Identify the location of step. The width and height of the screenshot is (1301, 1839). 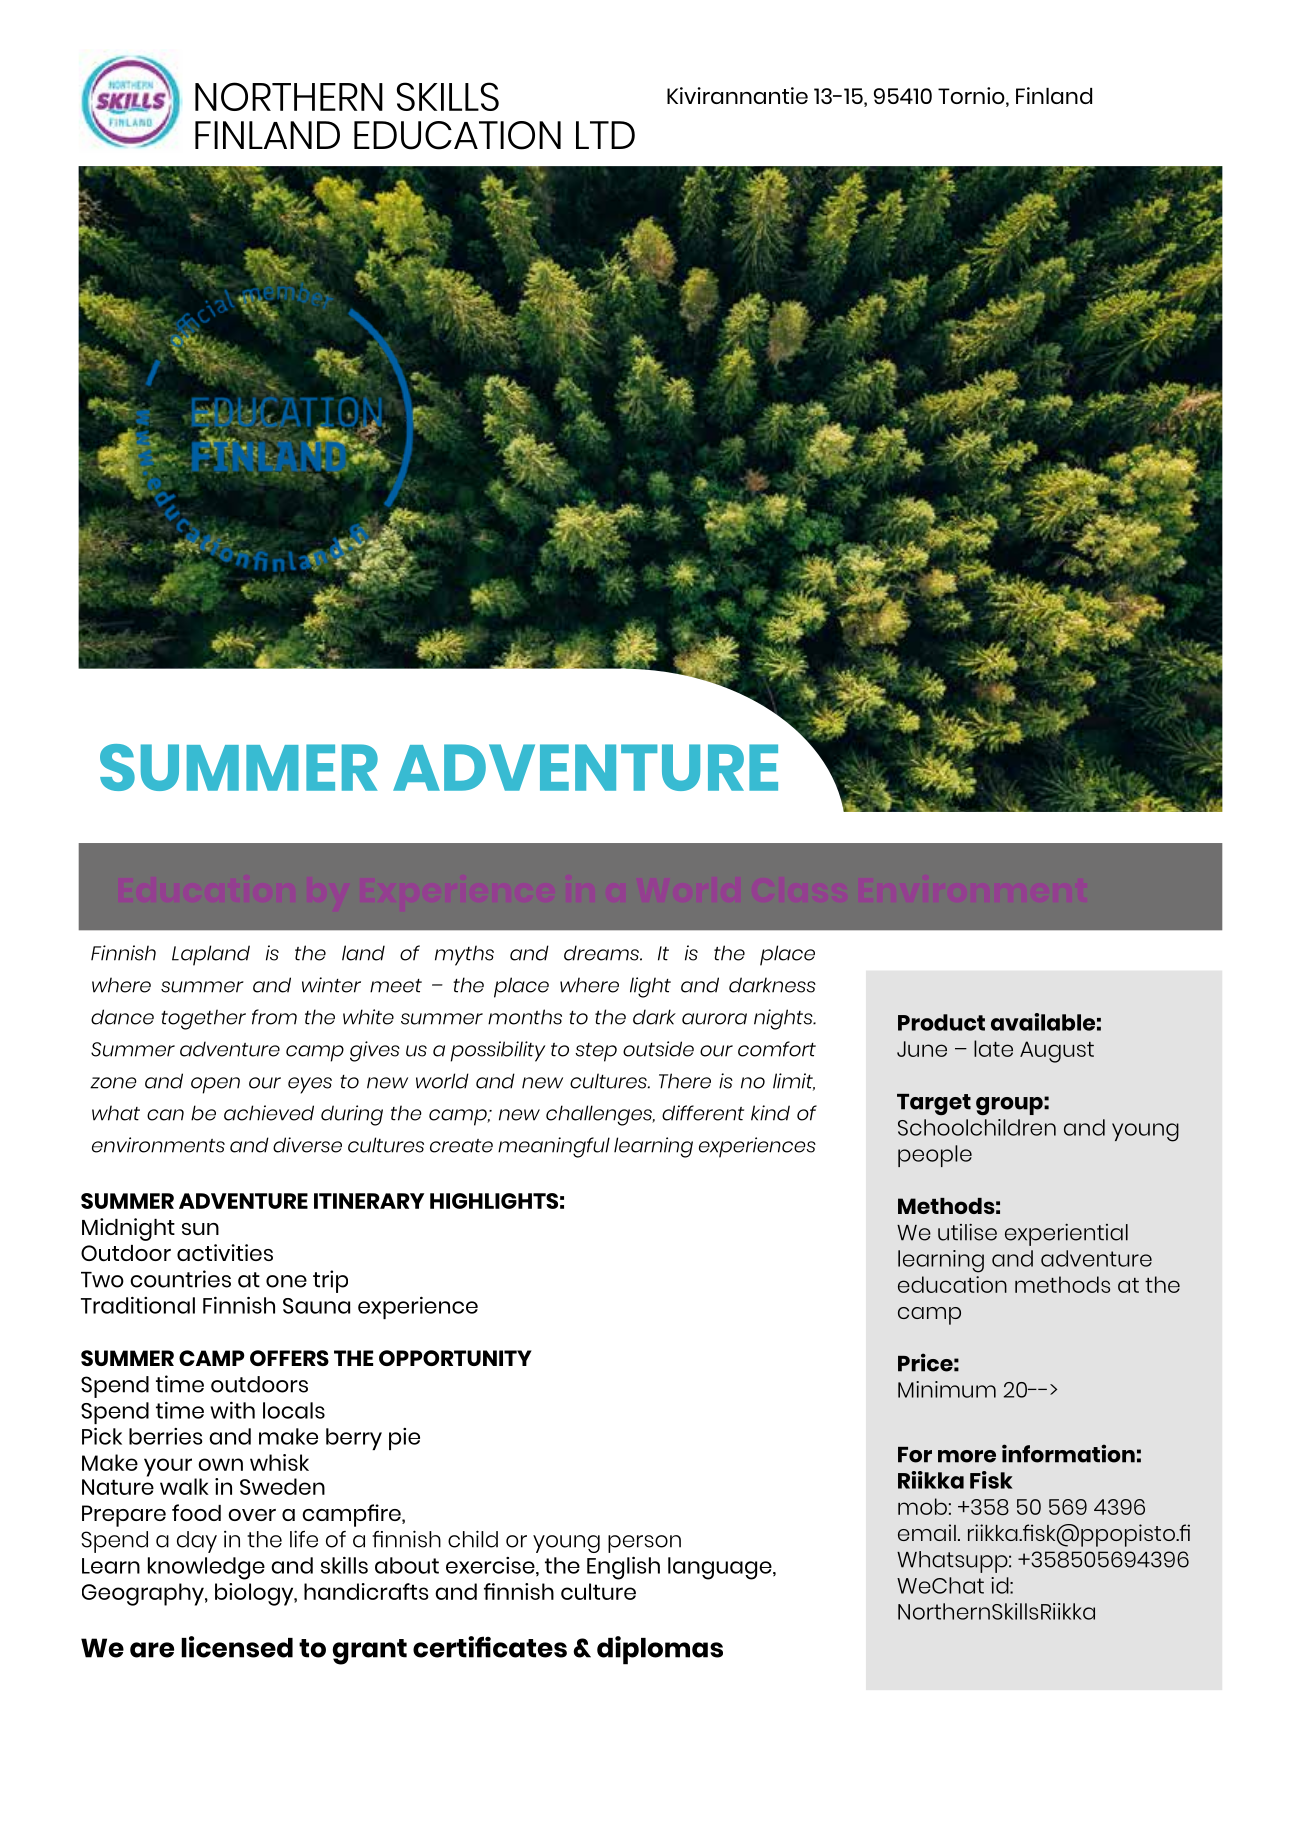
(596, 1052).
